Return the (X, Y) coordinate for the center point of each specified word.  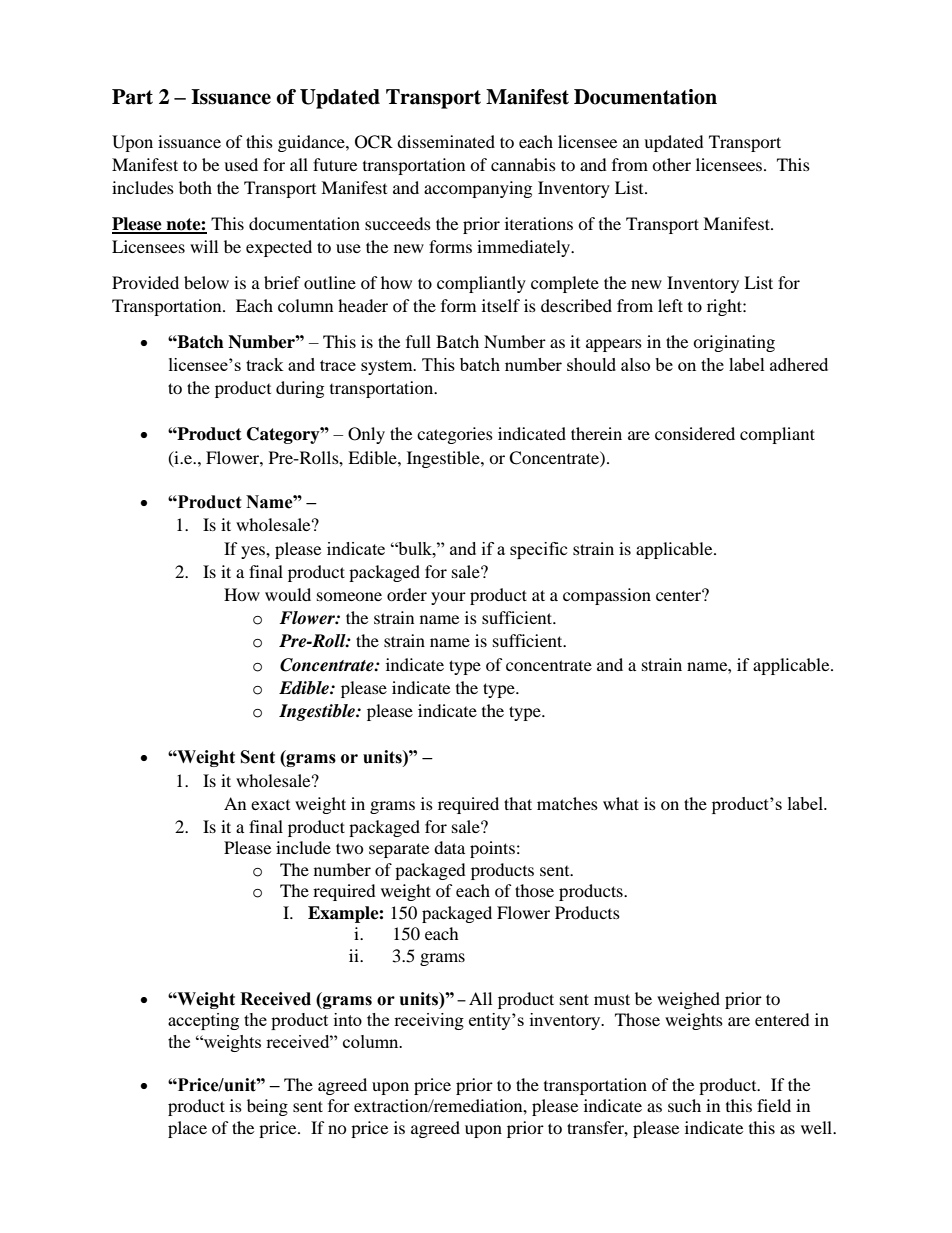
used (241, 164)
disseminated (446, 141)
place (187, 1129)
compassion (607, 596)
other (671, 164)
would (288, 594)
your (448, 598)
